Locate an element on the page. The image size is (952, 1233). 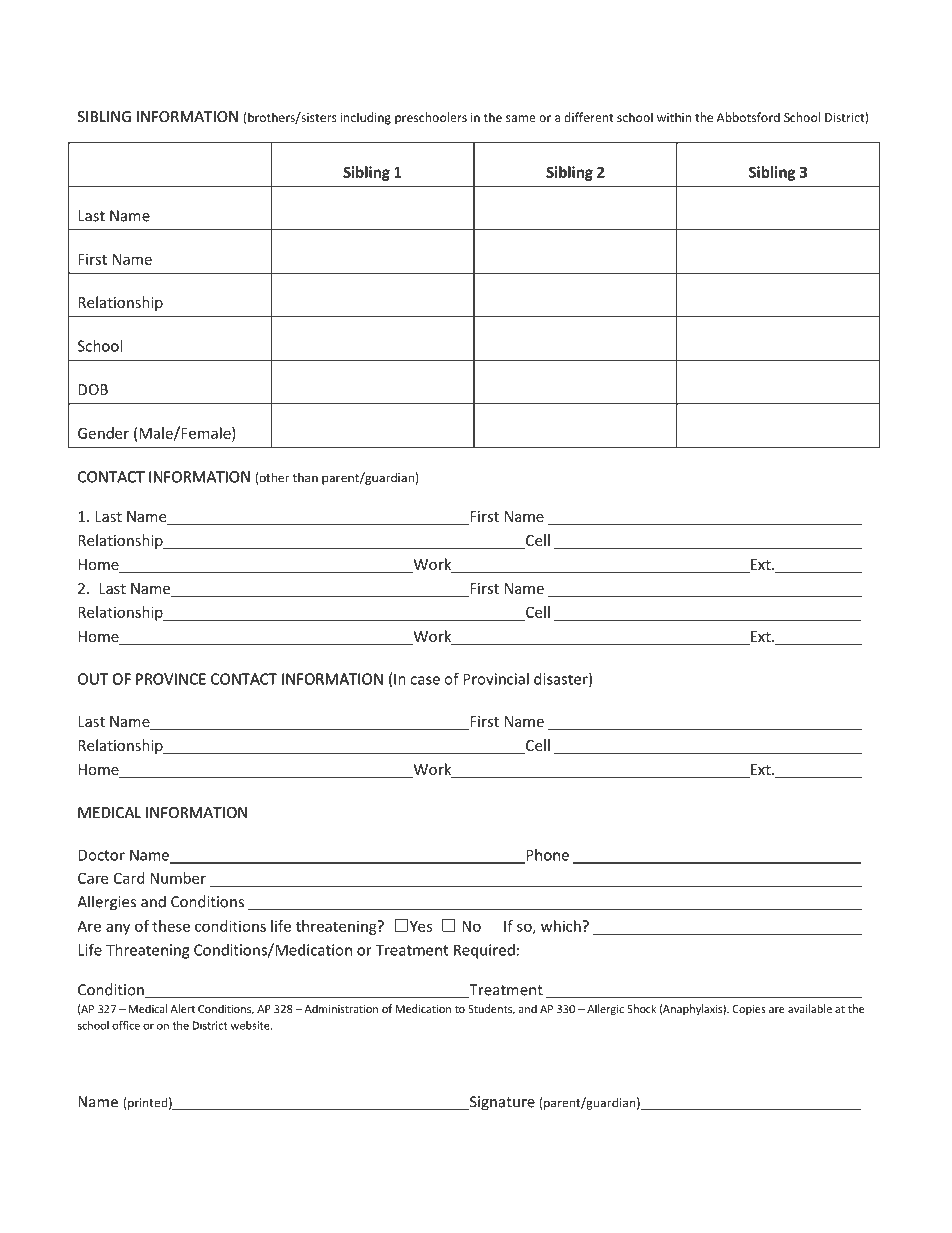
Required is located at coordinates (484, 951).
